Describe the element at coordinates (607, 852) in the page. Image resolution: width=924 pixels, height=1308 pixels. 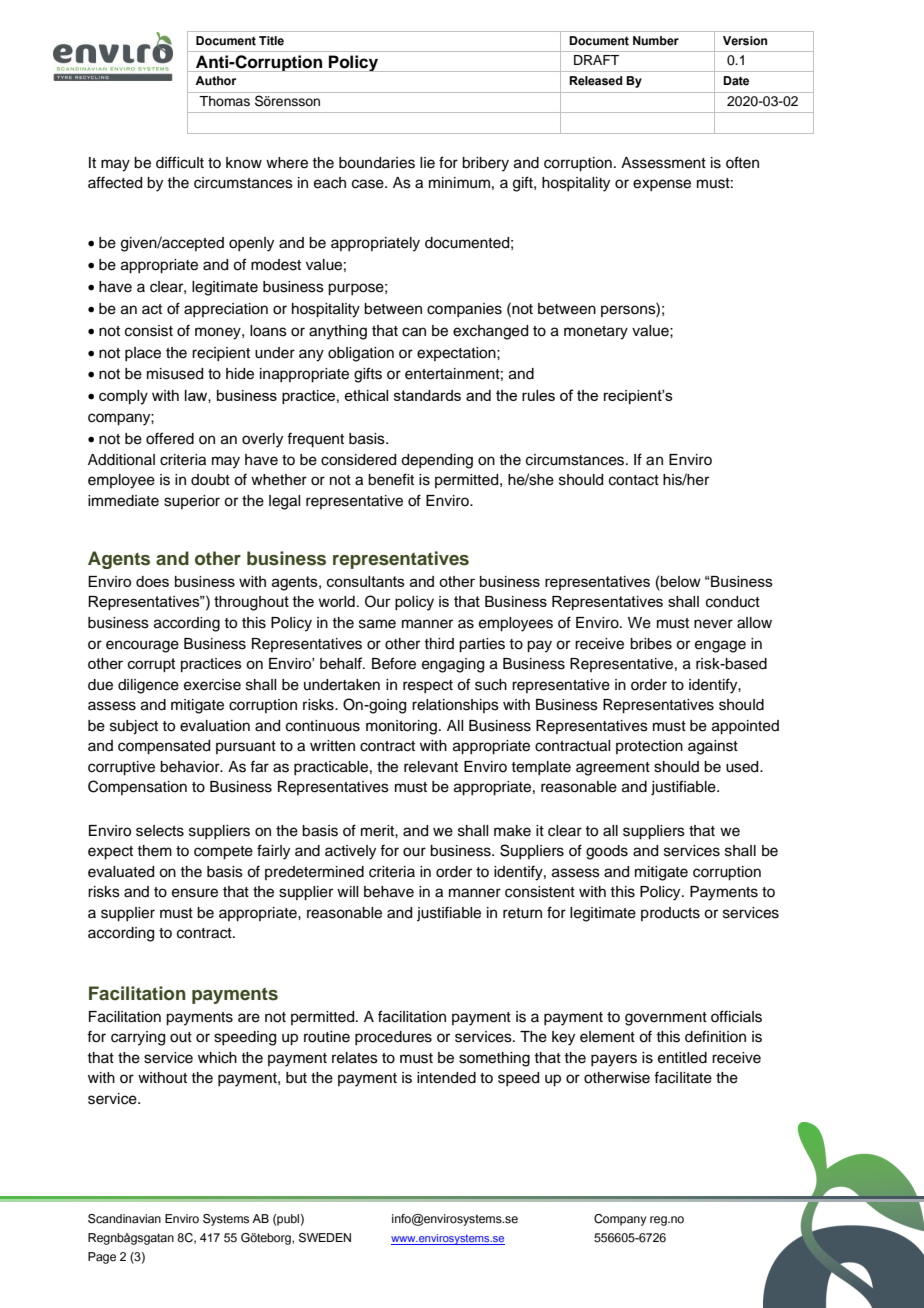
I see `goods` at that location.
